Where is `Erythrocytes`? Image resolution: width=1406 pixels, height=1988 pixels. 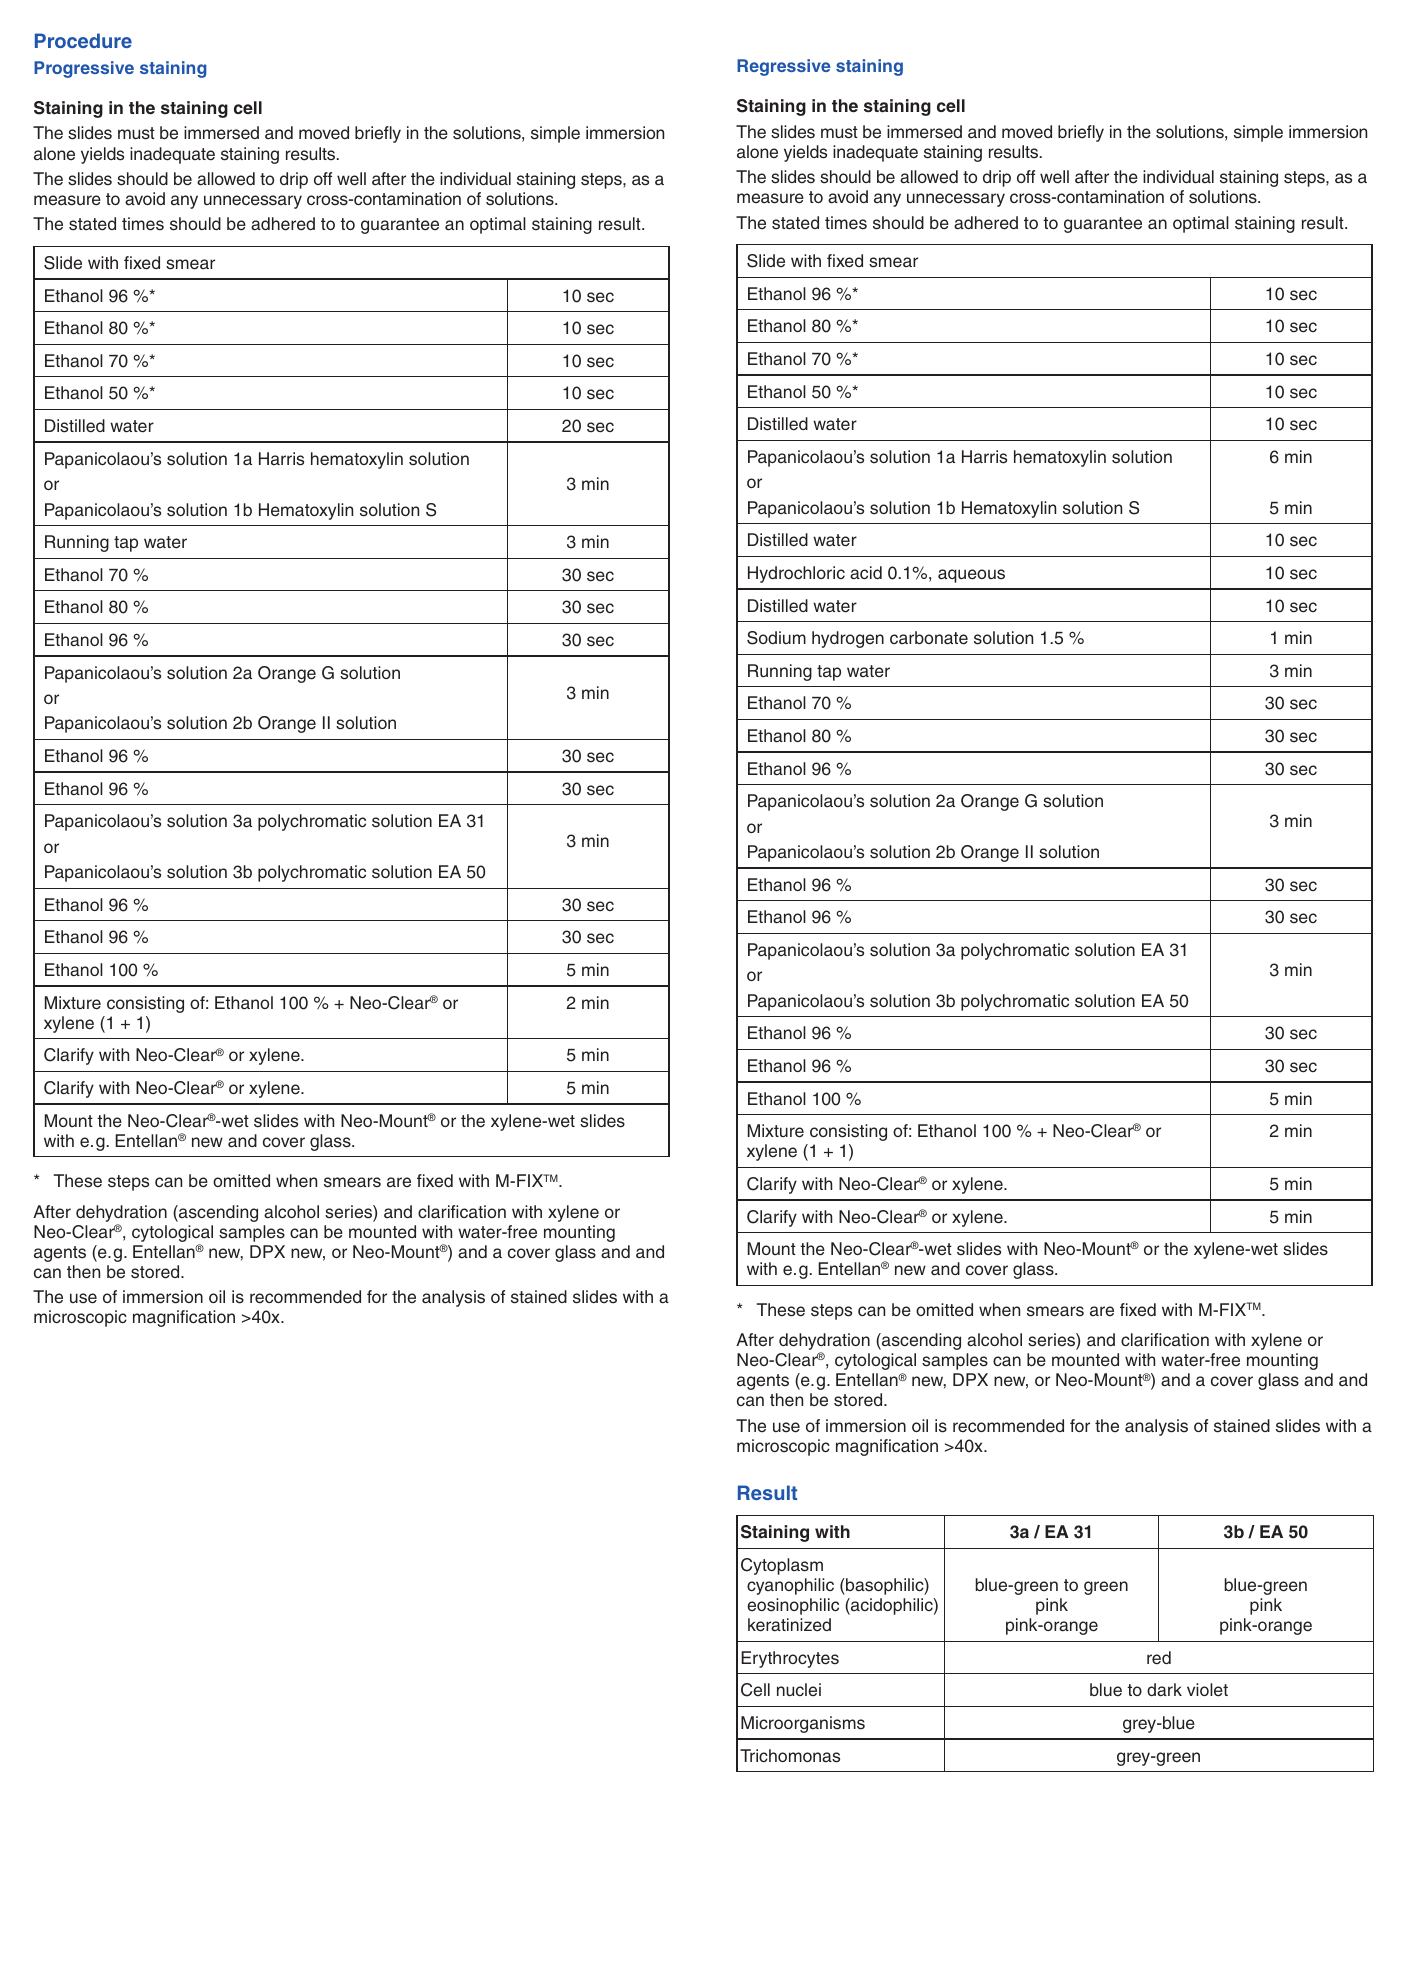 Erythrocytes is located at coordinates (790, 1659).
